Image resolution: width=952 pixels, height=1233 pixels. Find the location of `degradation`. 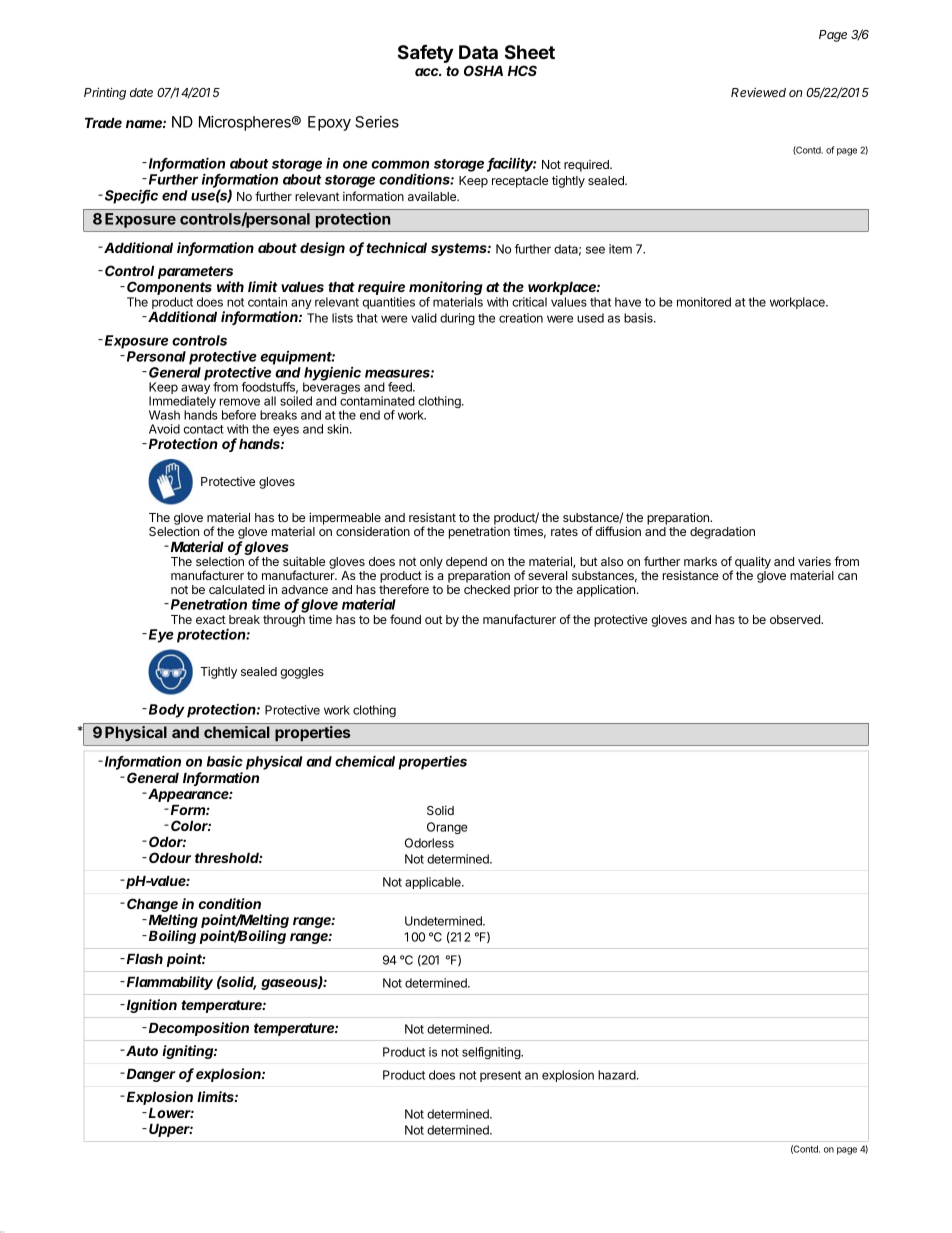

degradation is located at coordinates (722, 532).
